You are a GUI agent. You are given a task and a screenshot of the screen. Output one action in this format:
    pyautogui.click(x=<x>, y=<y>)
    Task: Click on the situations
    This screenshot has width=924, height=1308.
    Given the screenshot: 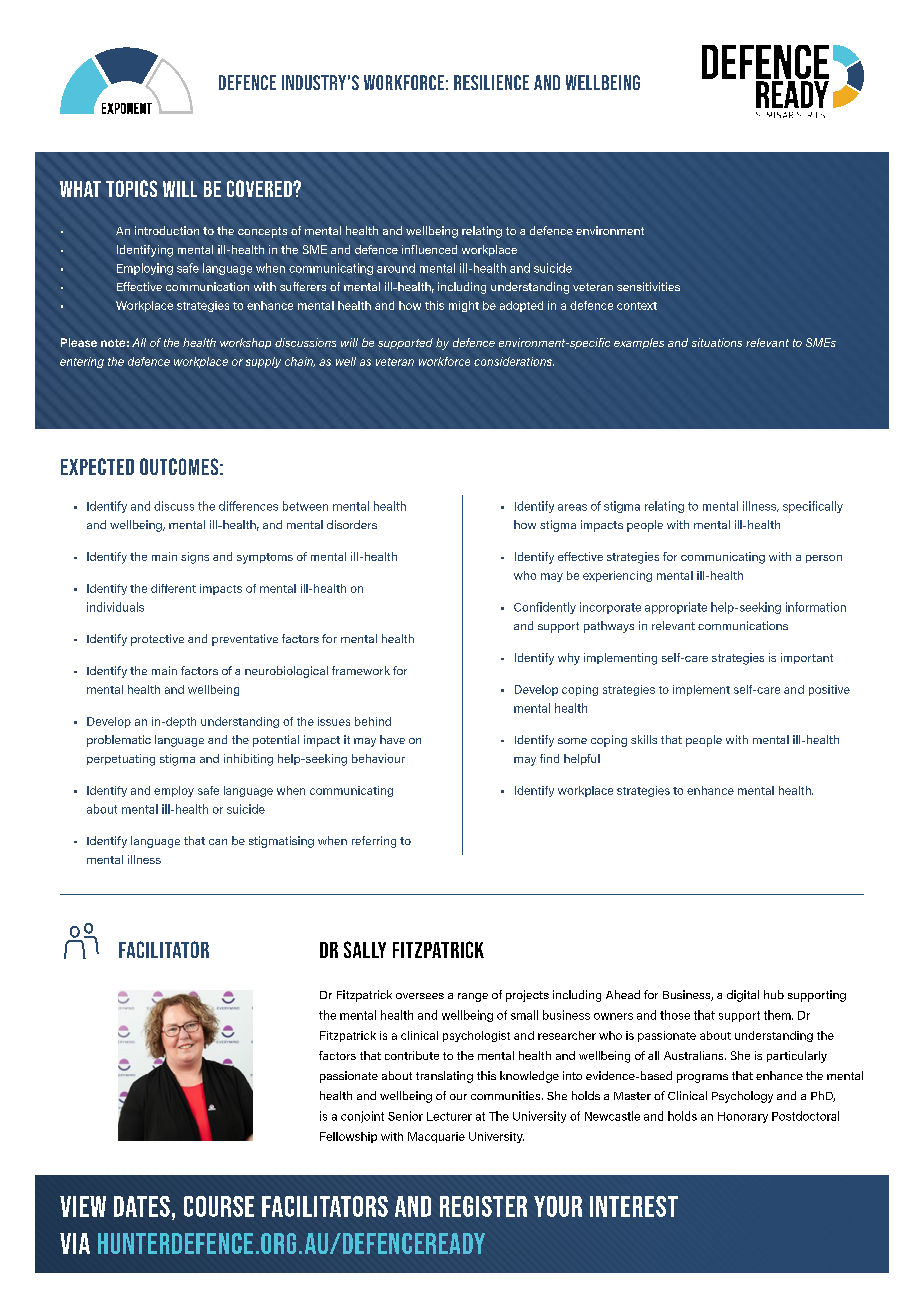 What is the action you would take?
    pyautogui.click(x=717, y=342)
